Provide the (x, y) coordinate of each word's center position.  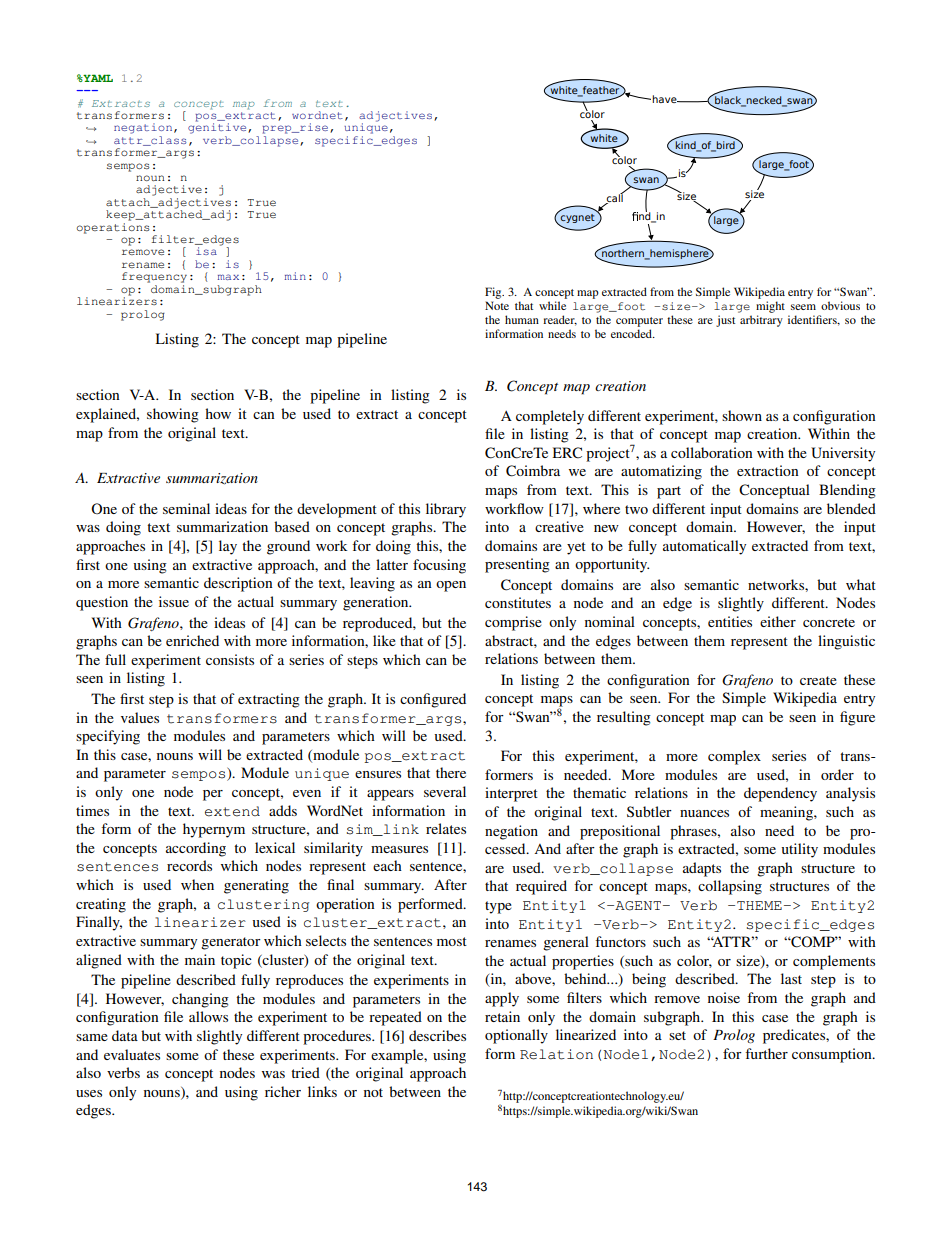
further (766, 1053)
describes (437, 1035)
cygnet (578, 218)
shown (742, 415)
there (451, 772)
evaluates (132, 1054)
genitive (218, 127)
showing (173, 415)
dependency (780, 794)
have (665, 99)
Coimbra (533, 471)
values (140, 717)
